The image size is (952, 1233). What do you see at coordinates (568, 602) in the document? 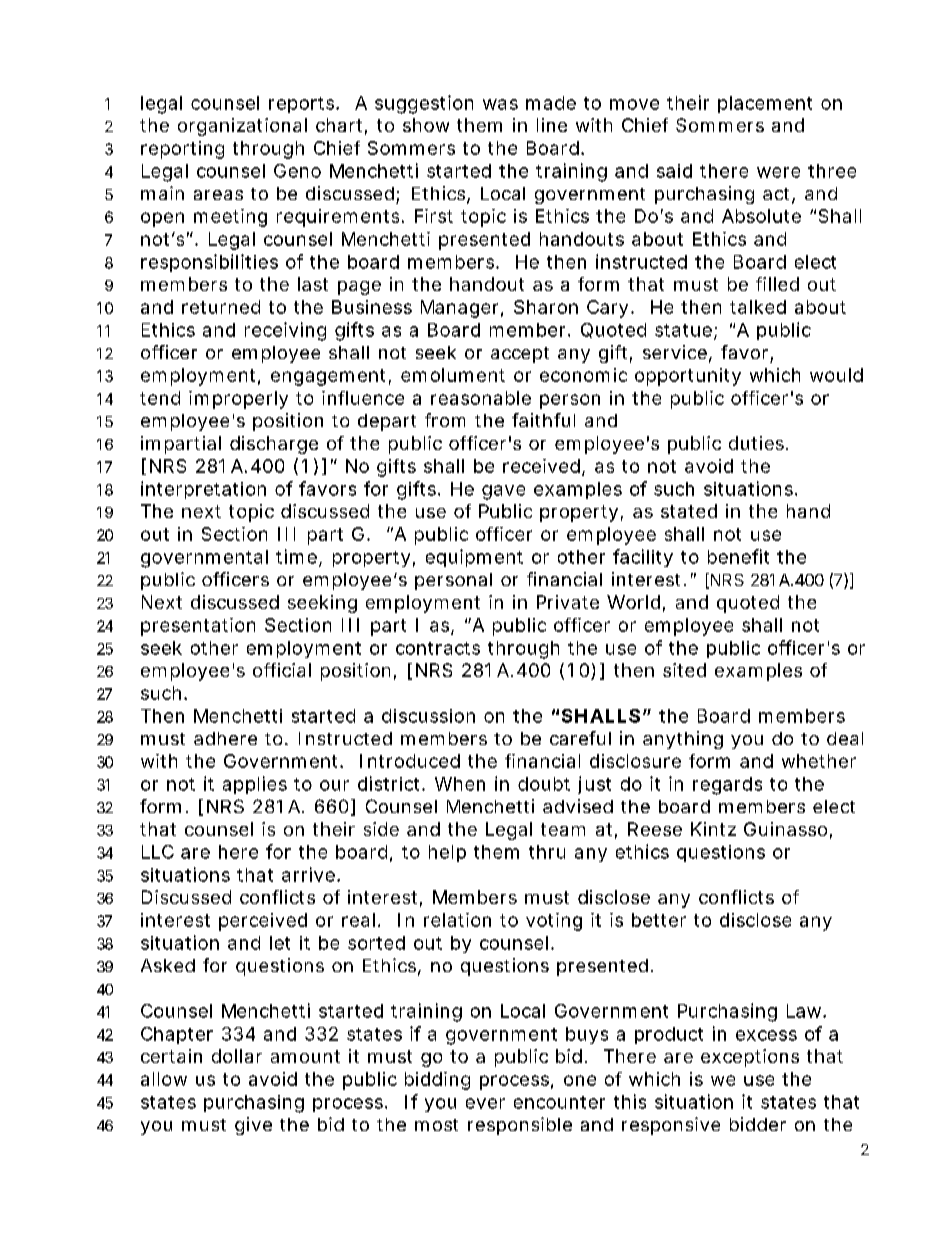
I see `Private` at bounding box center [568, 602].
